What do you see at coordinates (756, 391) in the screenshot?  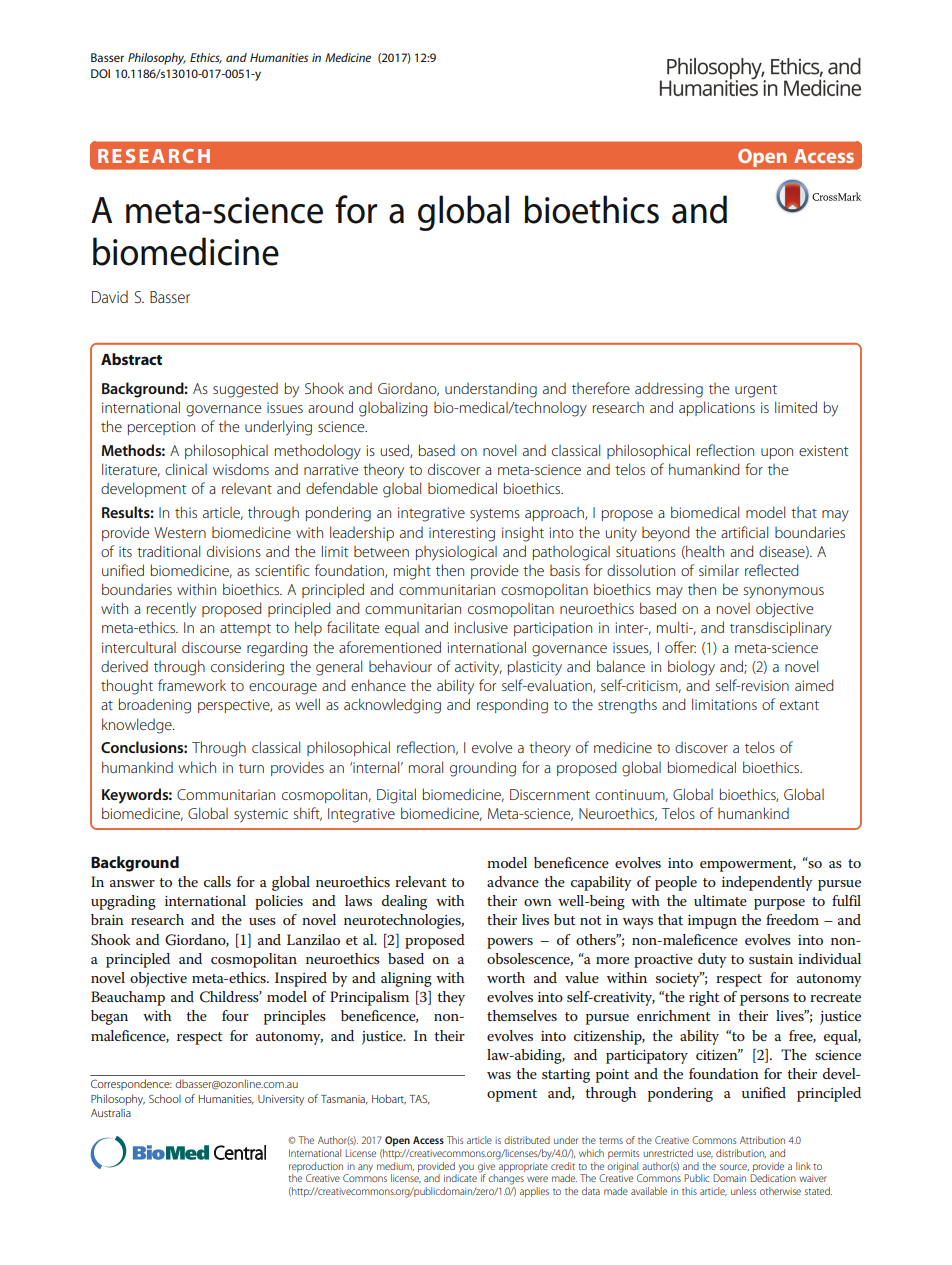 I see `urgent` at bounding box center [756, 391].
